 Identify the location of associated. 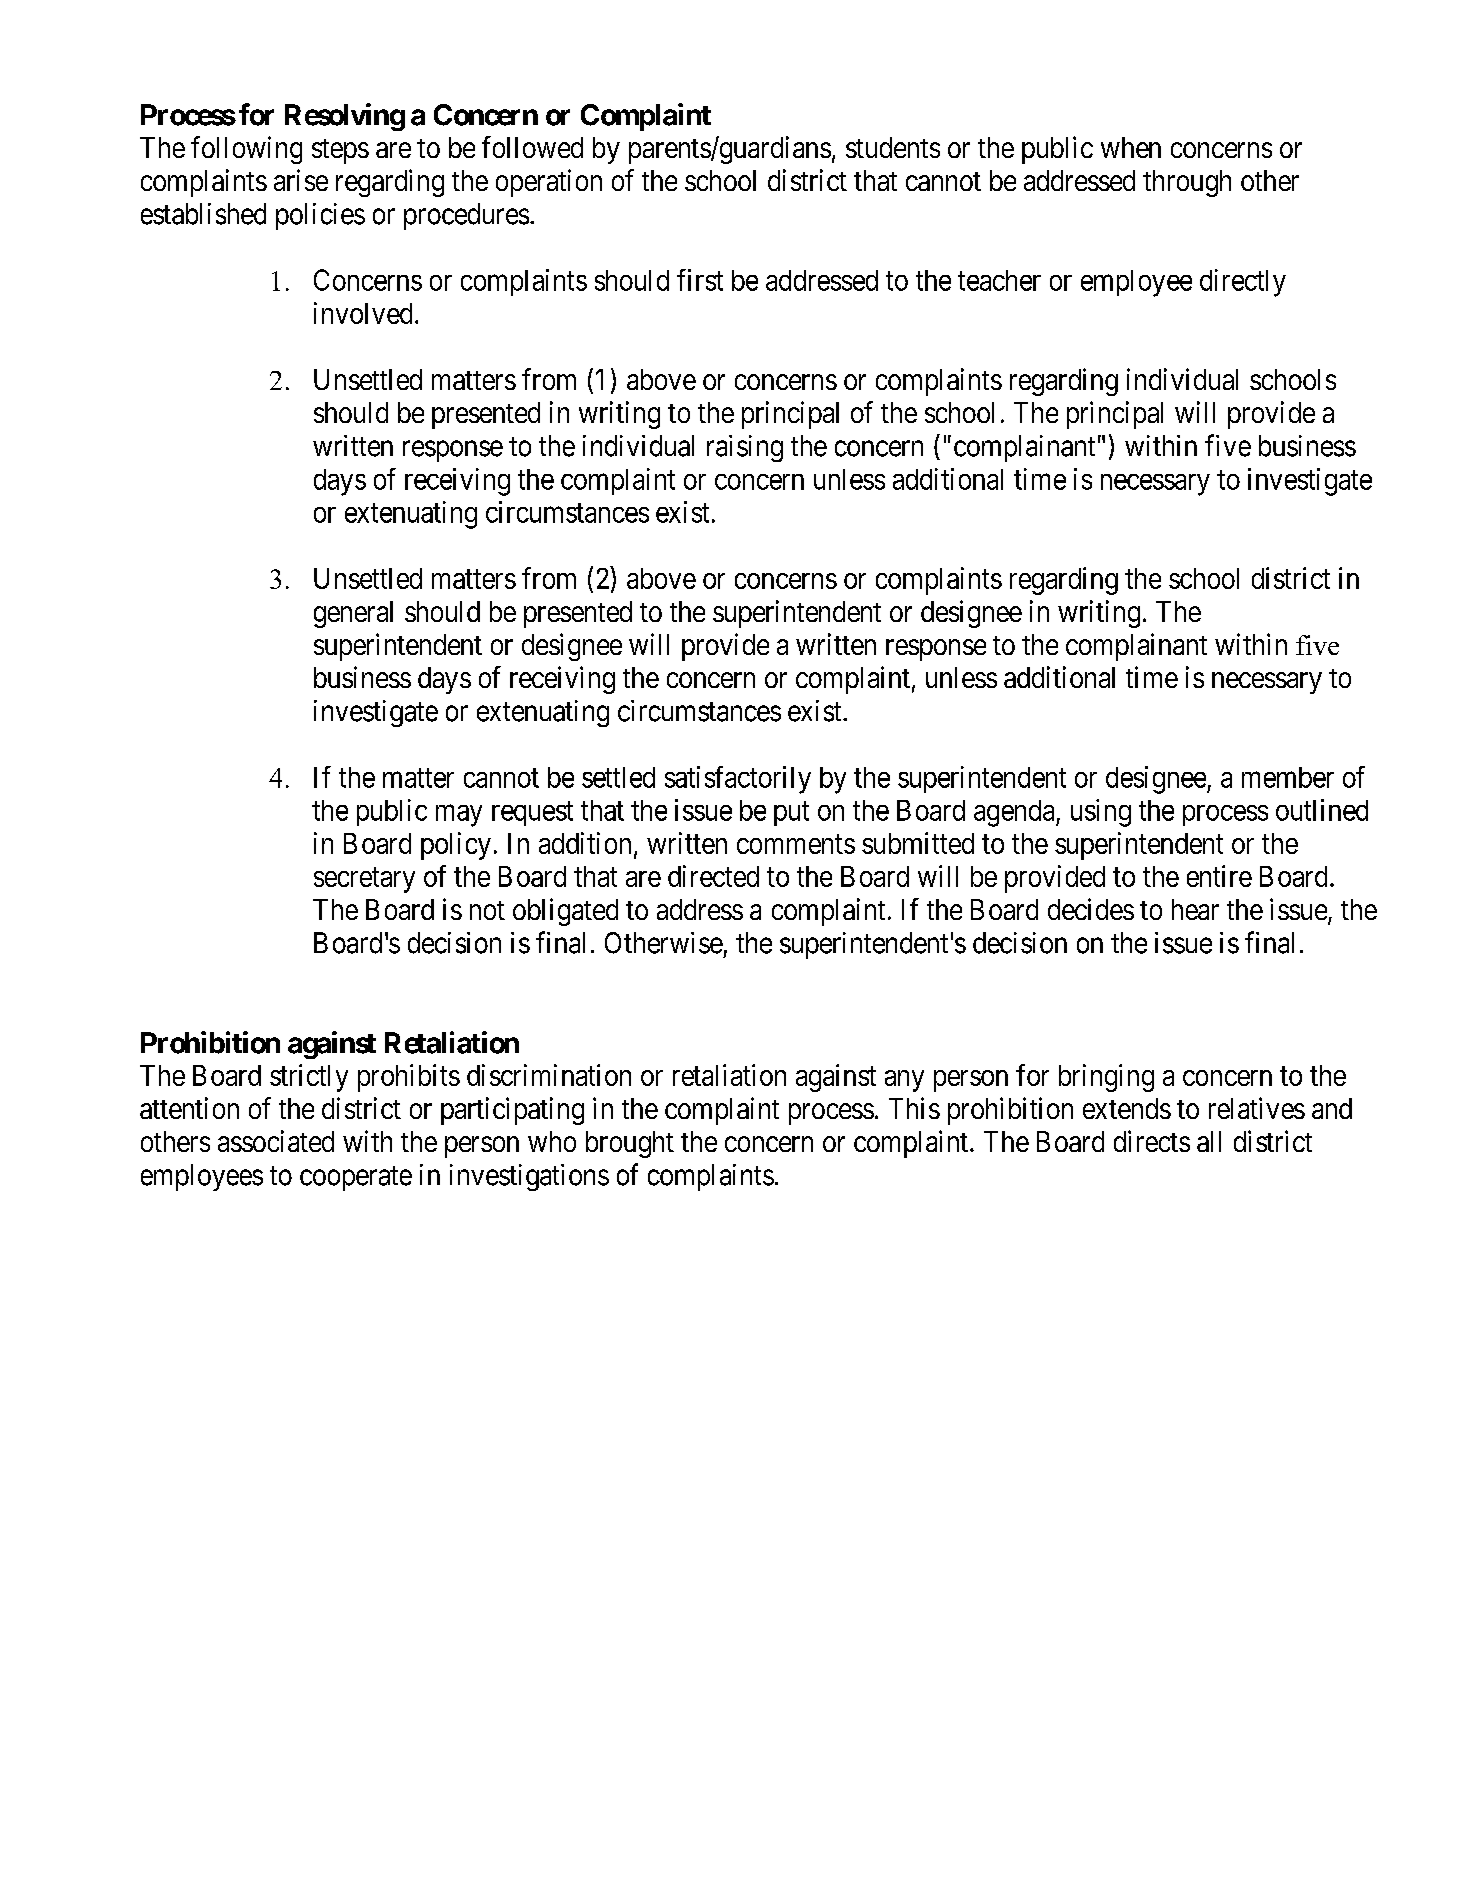
(276, 1141).
